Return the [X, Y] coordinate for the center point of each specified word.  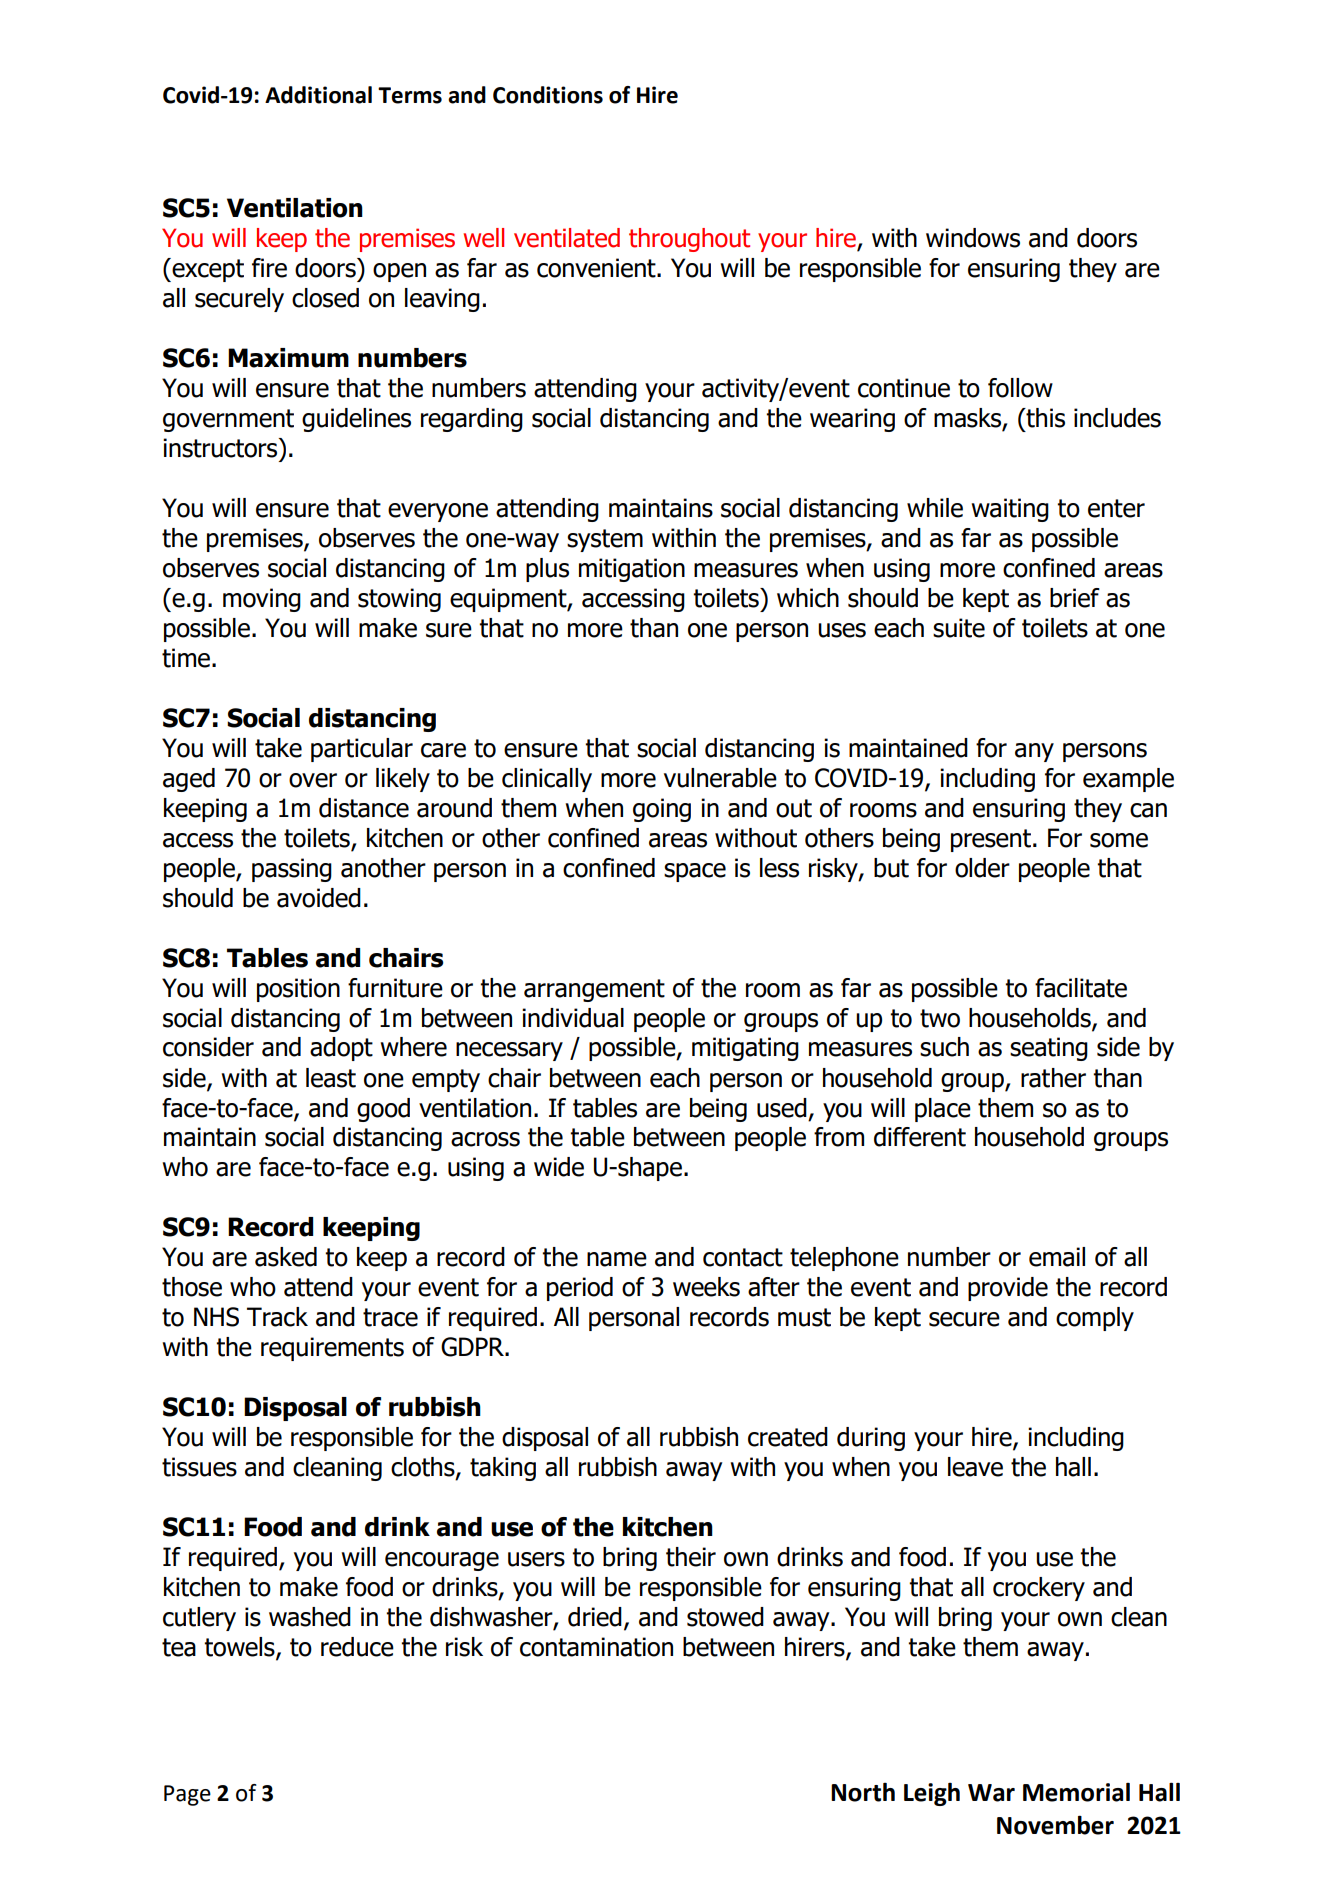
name [617, 1259]
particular [362, 750]
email [1057, 1257]
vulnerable [720, 778]
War [991, 1793]
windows [973, 238]
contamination [596, 1647]
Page [187, 1795]
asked [286, 1257]
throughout [689, 240]
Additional [318, 95]
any [1034, 752]
